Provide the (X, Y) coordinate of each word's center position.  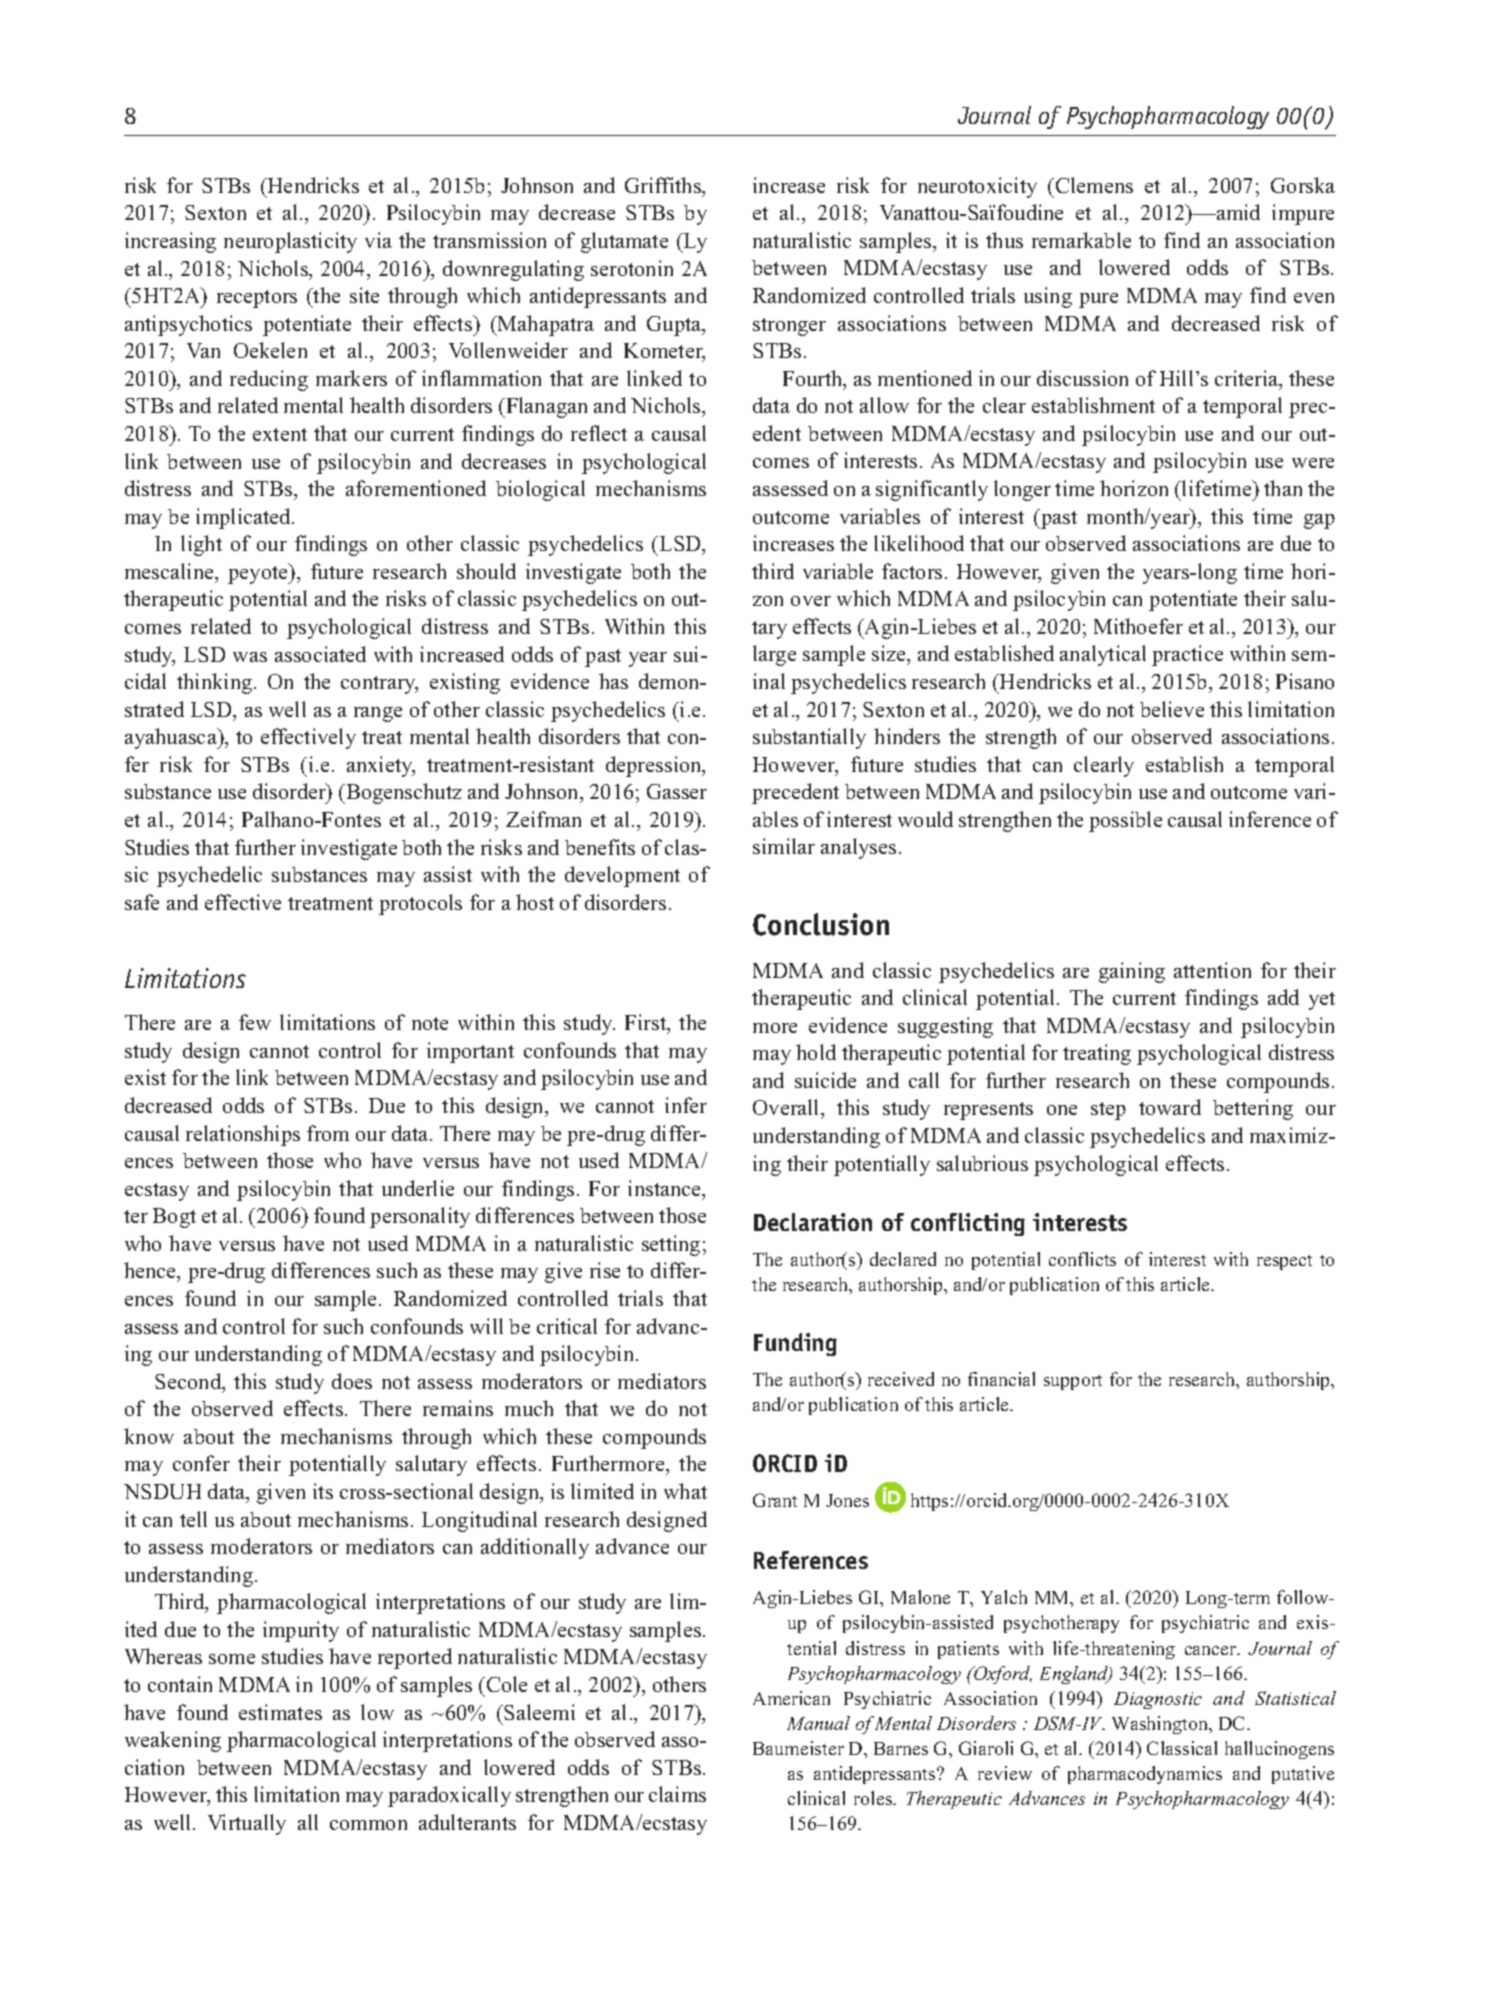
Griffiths (664, 186)
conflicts (1082, 1259)
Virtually (247, 1824)
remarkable (1081, 240)
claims (677, 1794)
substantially (809, 738)
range (378, 714)
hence (151, 1272)
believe (1172, 709)
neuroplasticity (290, 242)
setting (671, 1245)
